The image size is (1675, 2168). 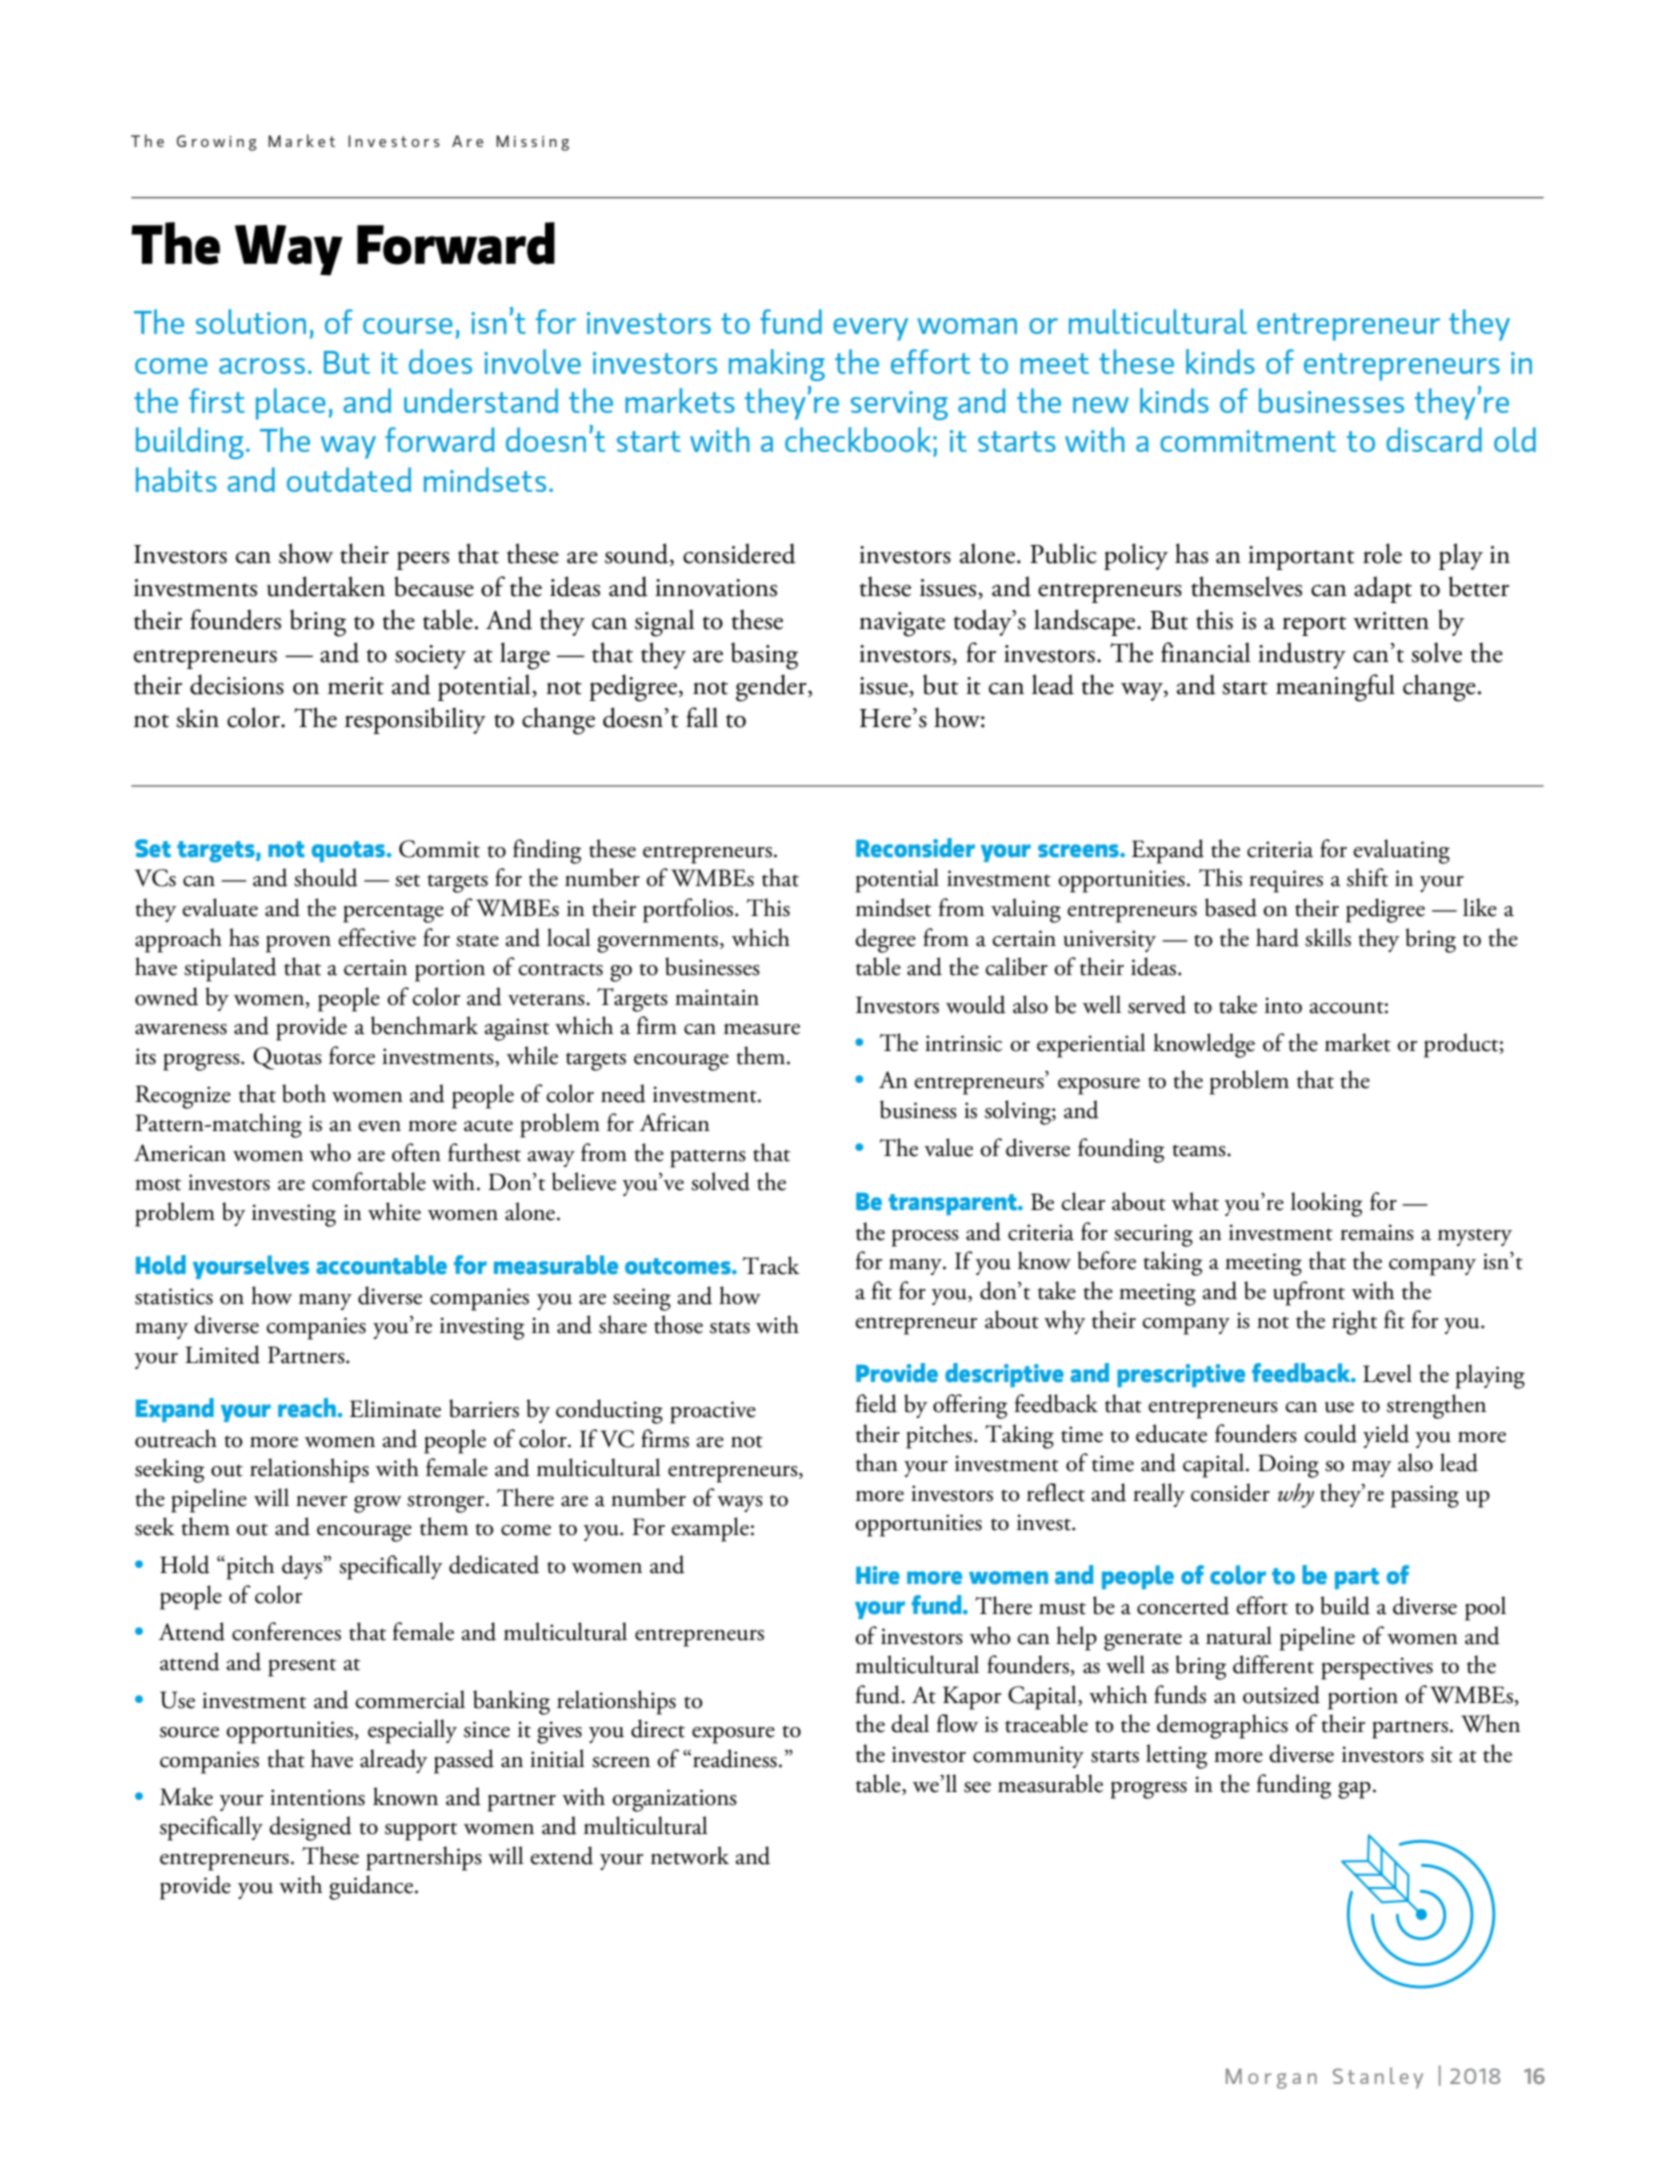 I want to click on measure, so click(x=762, y=1029).
